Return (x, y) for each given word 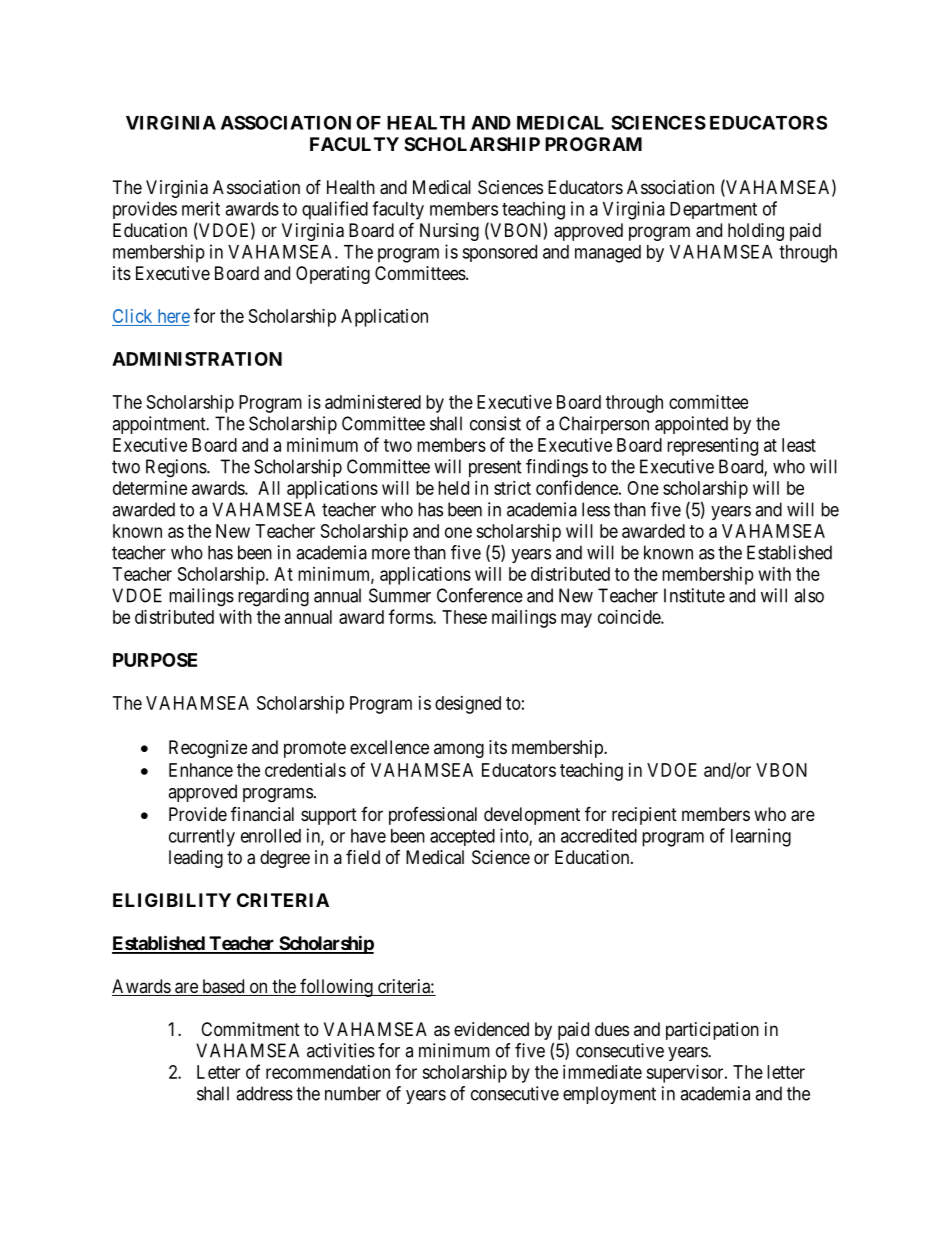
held (453, 488)
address (264, 1093)
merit (201, 208)
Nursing (449, 232)
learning (761, 837)
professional (433, 816)
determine (150, 488)
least (799, 445)
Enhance (201, 770)
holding (756, 232)
